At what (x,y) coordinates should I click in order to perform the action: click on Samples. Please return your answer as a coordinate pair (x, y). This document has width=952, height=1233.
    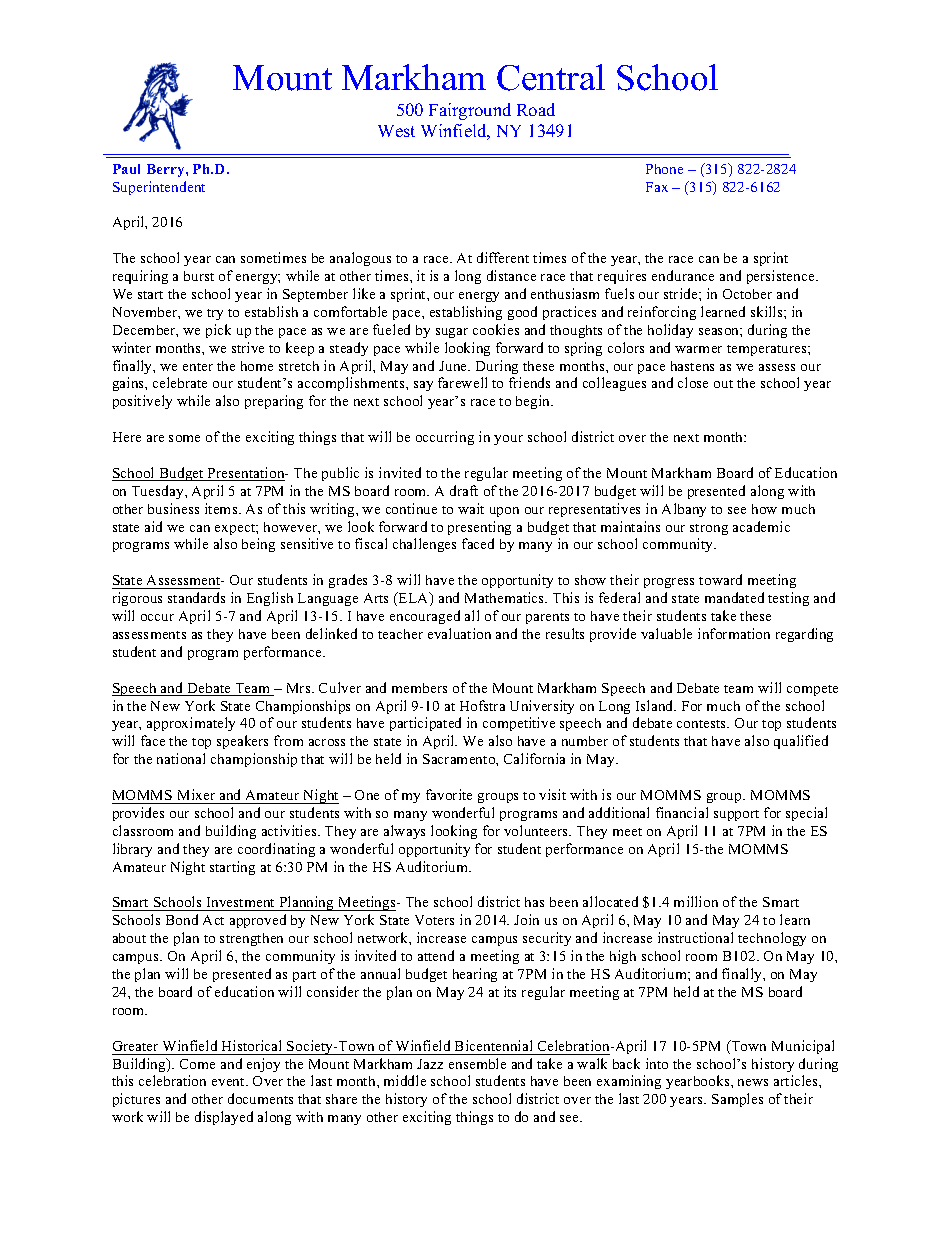
    Looking at the image, I should click on (737, 1100).
